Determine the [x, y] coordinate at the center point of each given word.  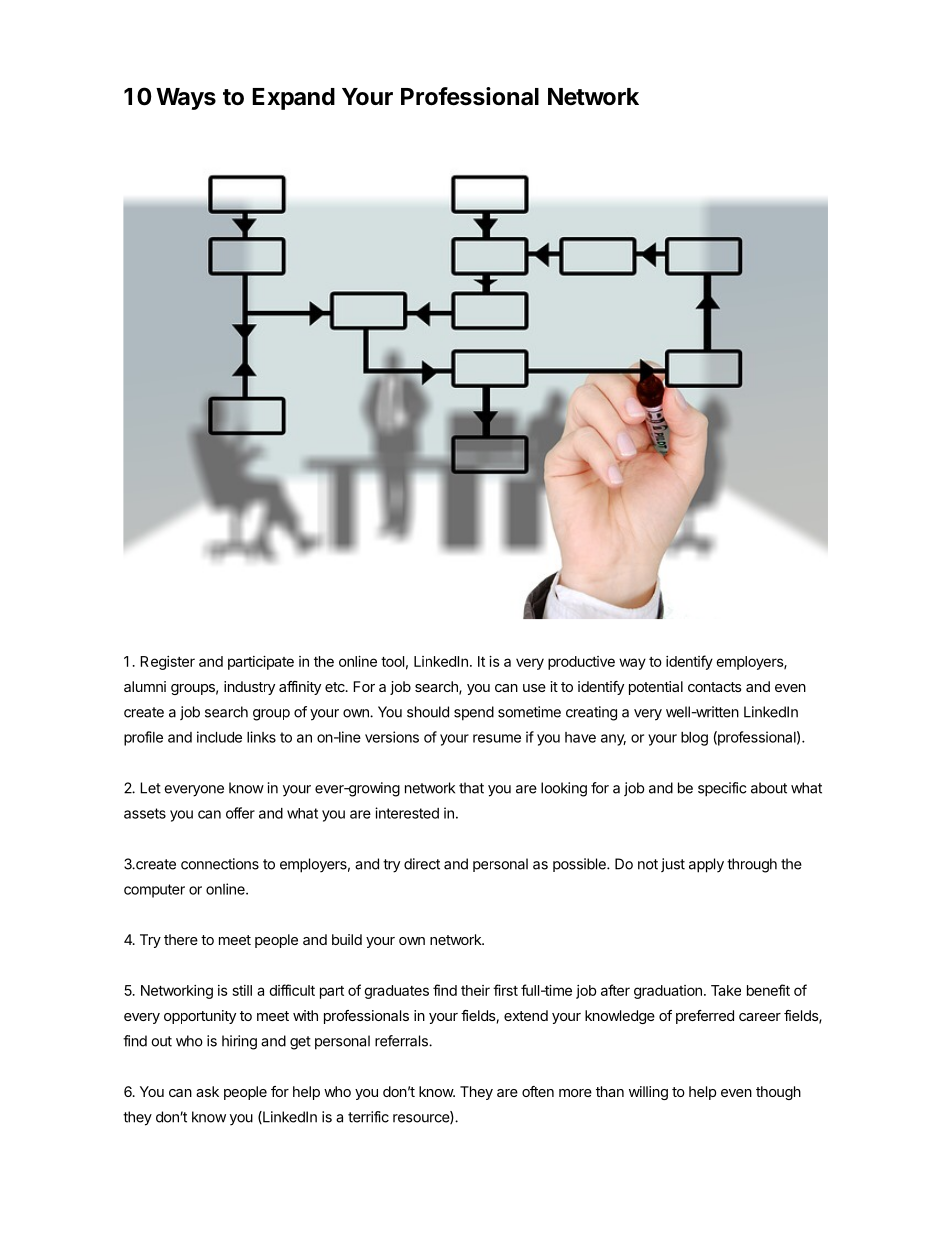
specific [722, 789]
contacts [715, 687]
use [534, 688]
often [538, 1091]
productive [581, 663]
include [219, 737]
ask [207, 1091]
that [471, 788]
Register [167, 663]
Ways [186, 99]
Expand [293, 99]
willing [648, 1093]
